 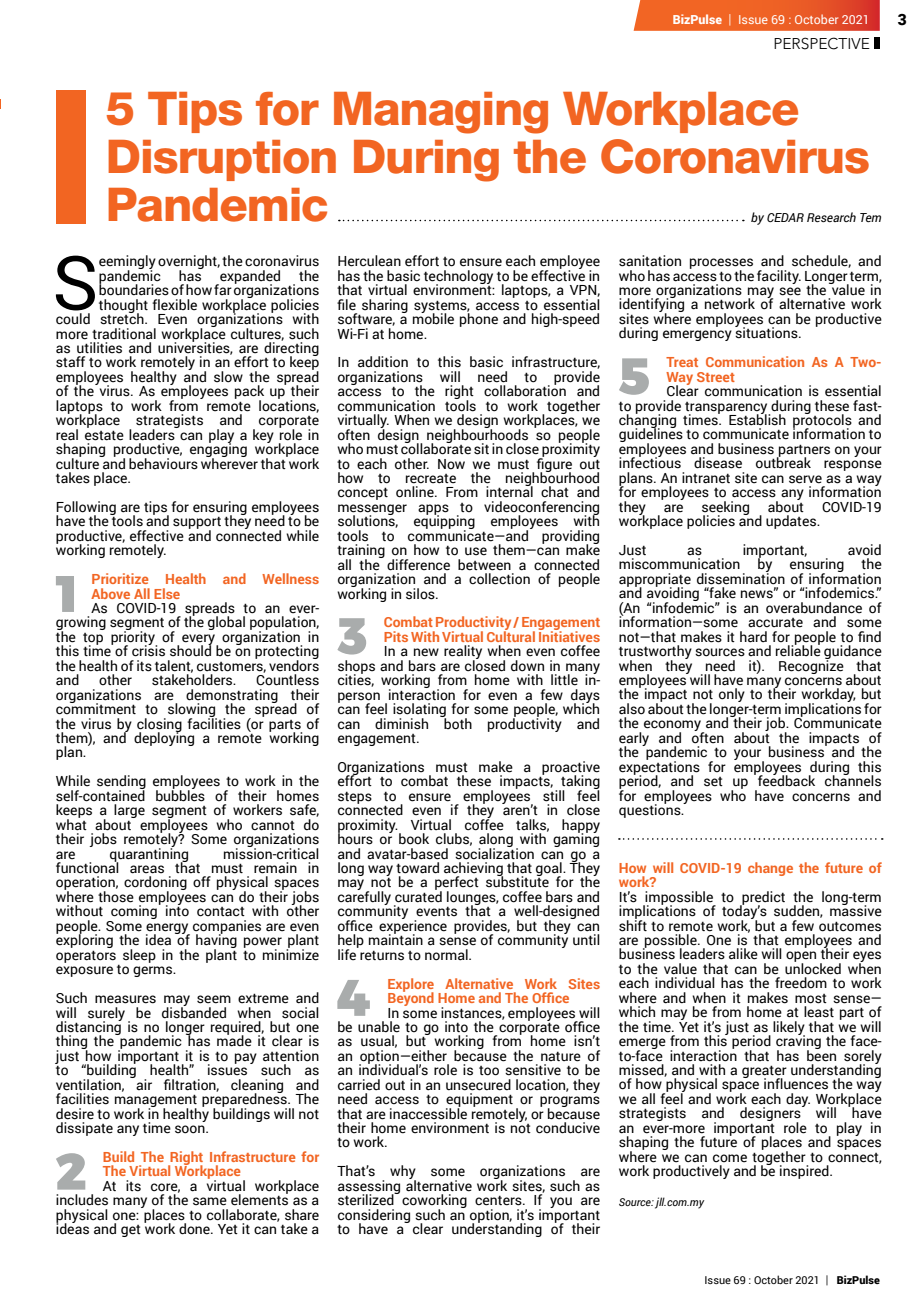 What do you see at coordinates (414, 839) in the screenshot?
I see `book` at bounding box center [414, 839].
